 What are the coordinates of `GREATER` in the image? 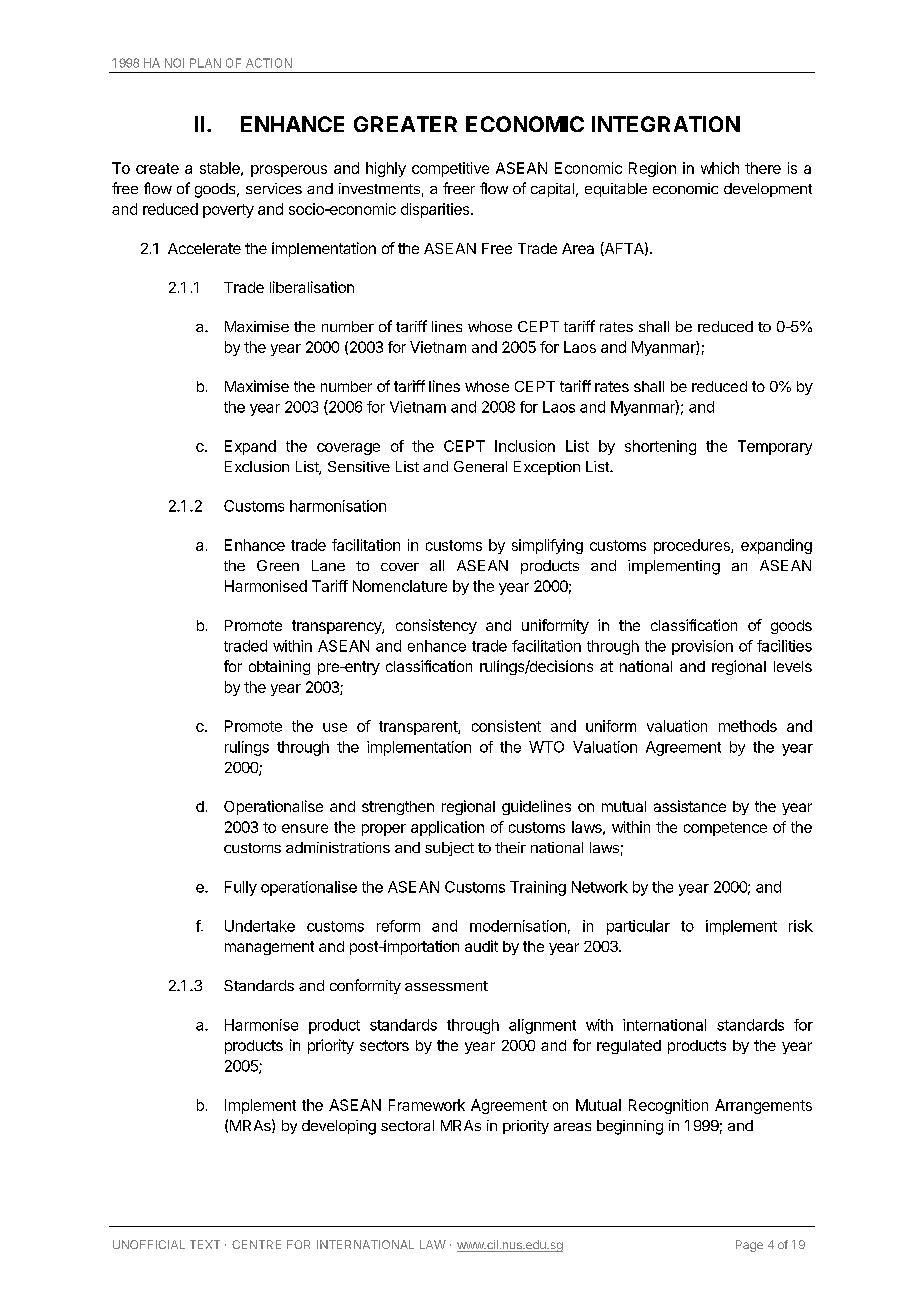 It's located at (405, 124).
